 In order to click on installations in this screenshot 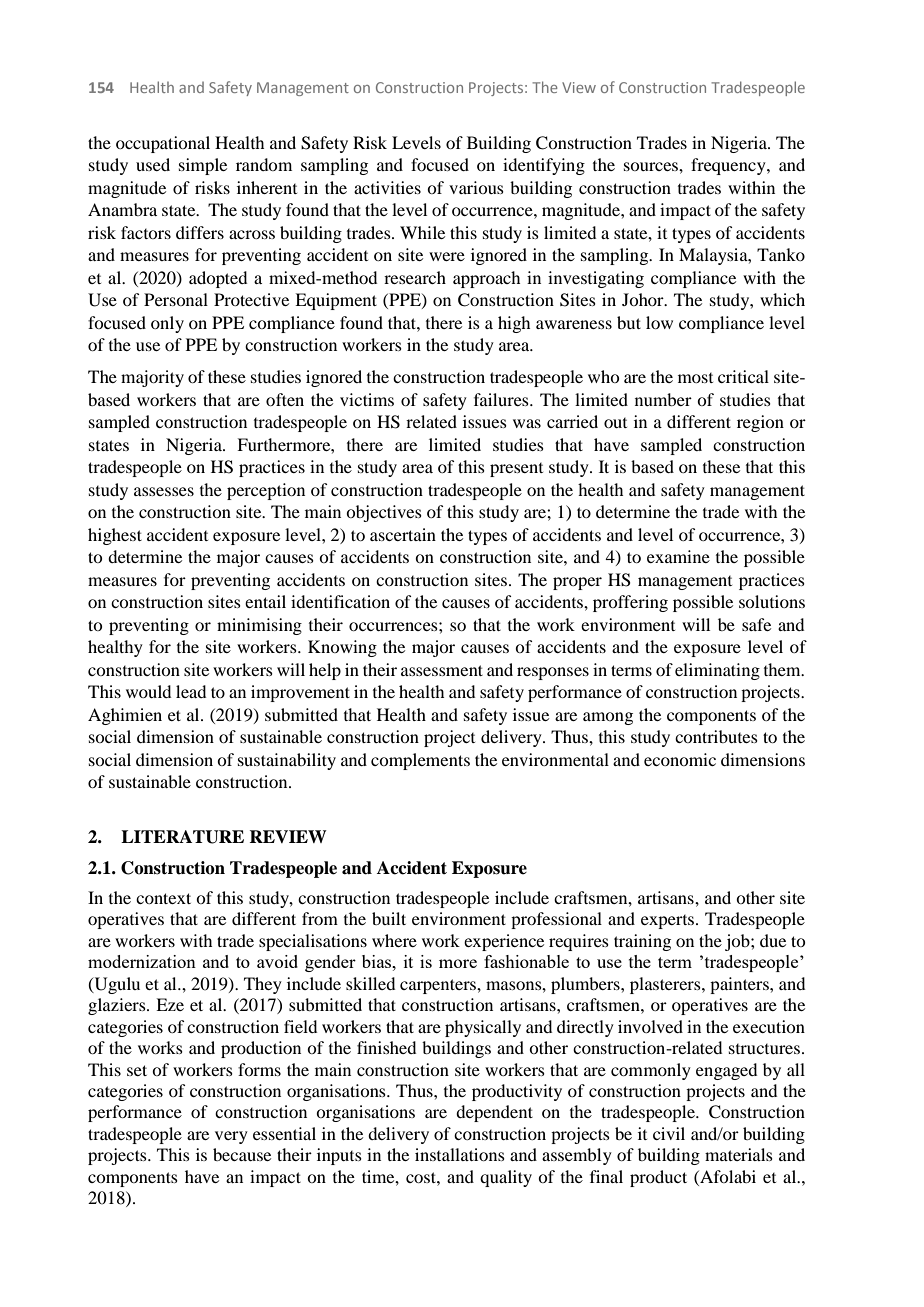, I will do `click(460, 1154)`.
